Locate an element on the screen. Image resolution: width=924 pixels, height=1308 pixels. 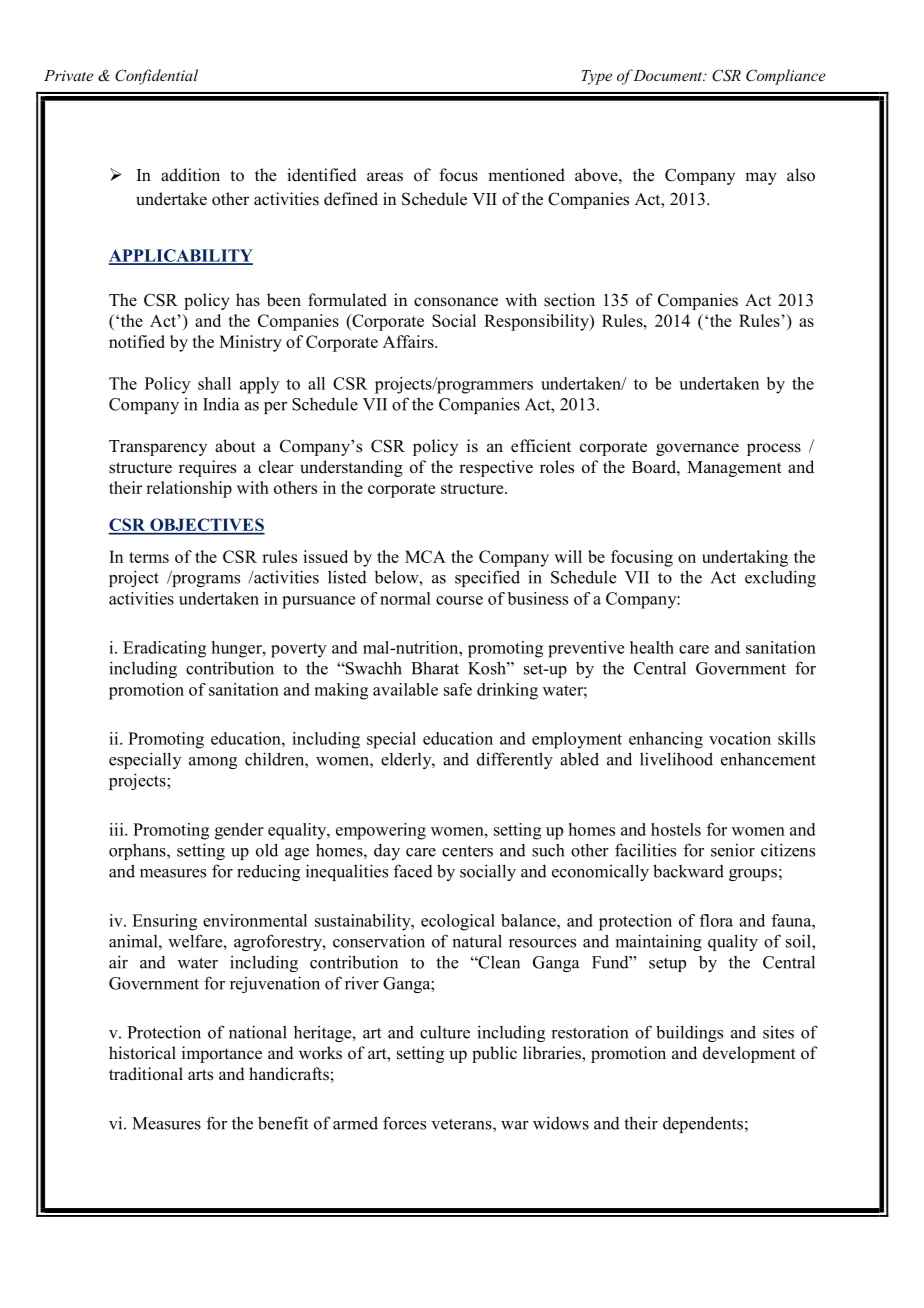
respective is located at coordinates (496, 468).
